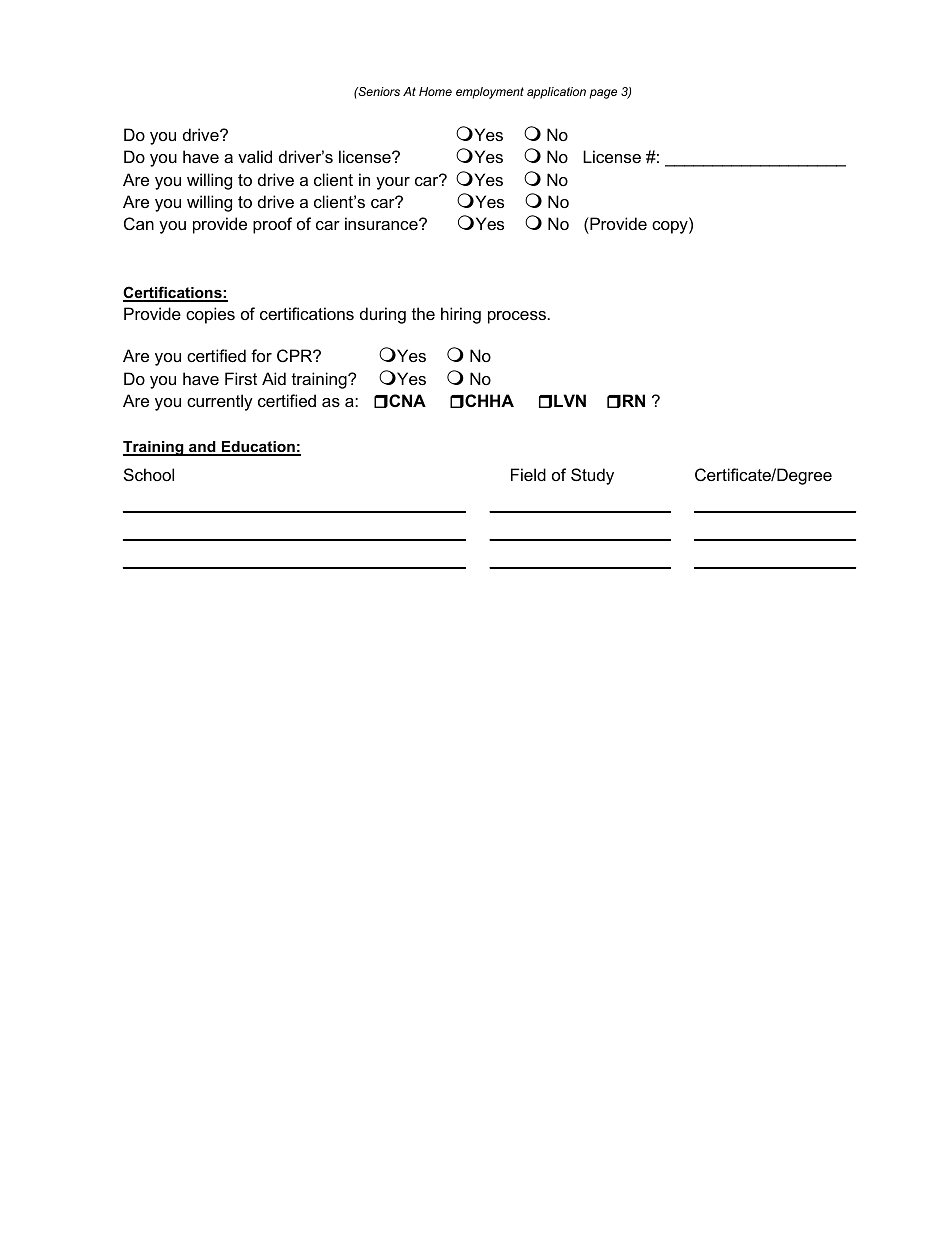  What do you see at coordinates (139, 223) in the page?
I see `Can` at bounding box center [139, 223].
